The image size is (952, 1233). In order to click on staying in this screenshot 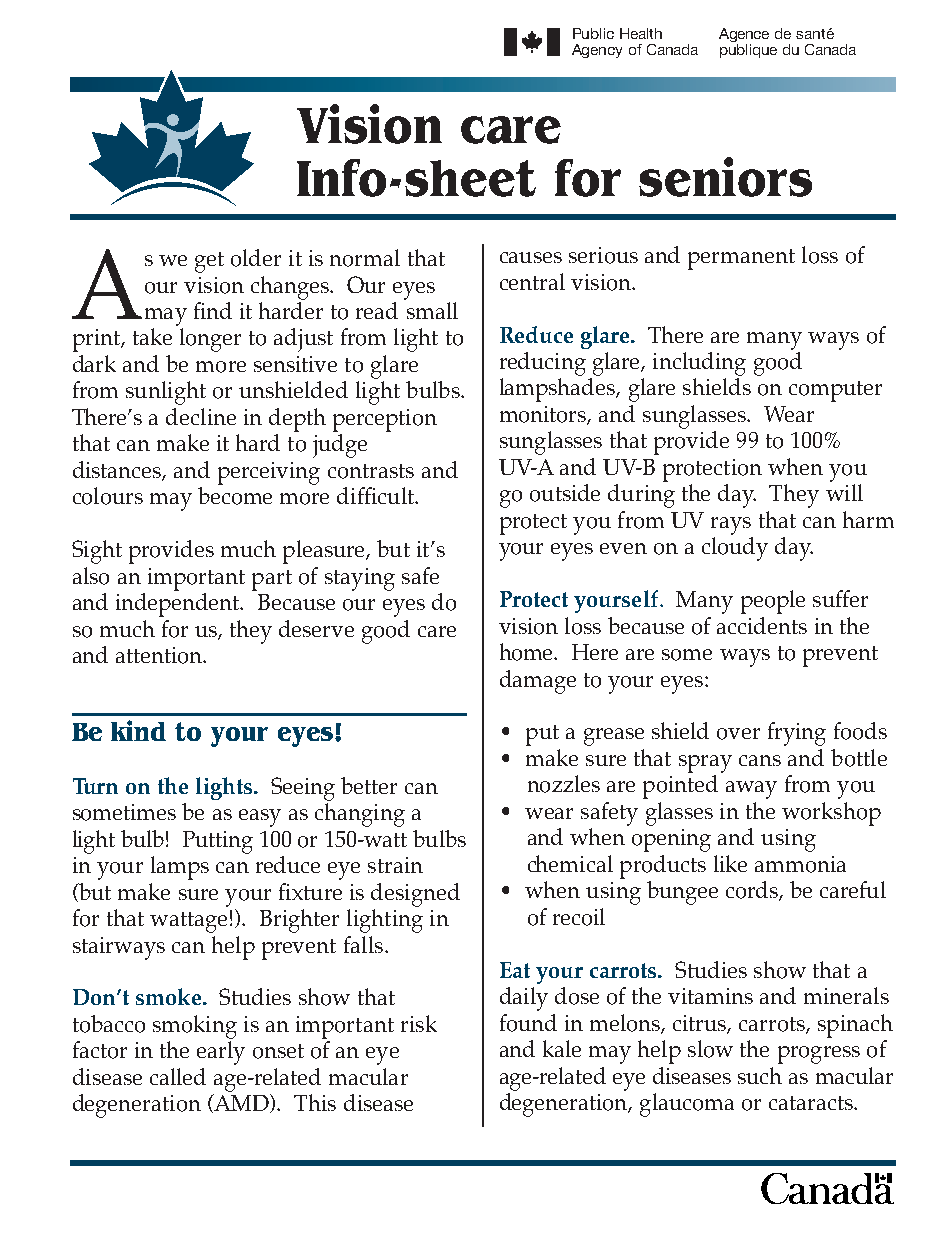, I will do `click(360, 579)`.
